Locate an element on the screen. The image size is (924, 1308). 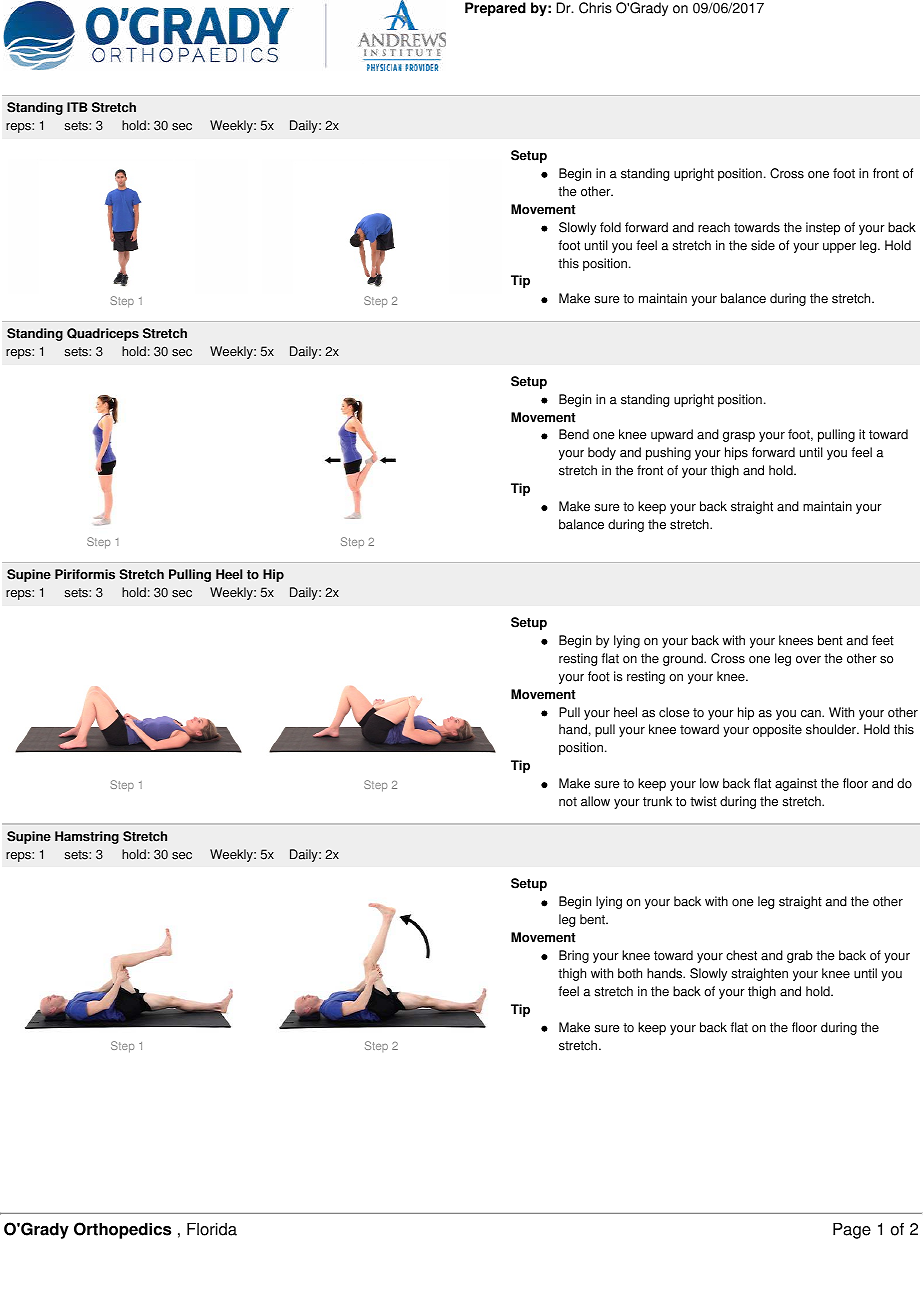
Piriformis is located at coordinates (85, 574).
